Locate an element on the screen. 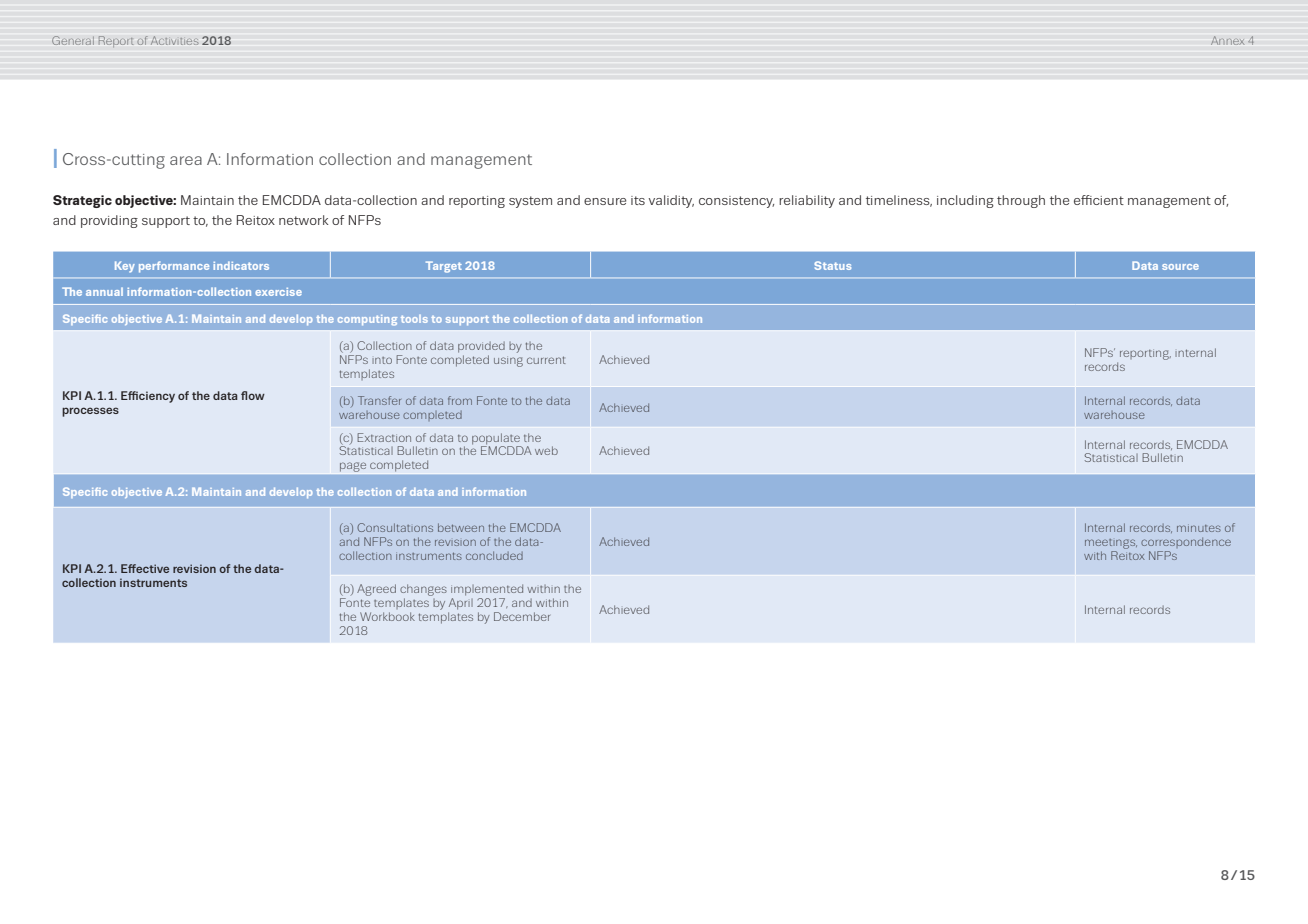  minutes is located at coordinates (1199, 528).
